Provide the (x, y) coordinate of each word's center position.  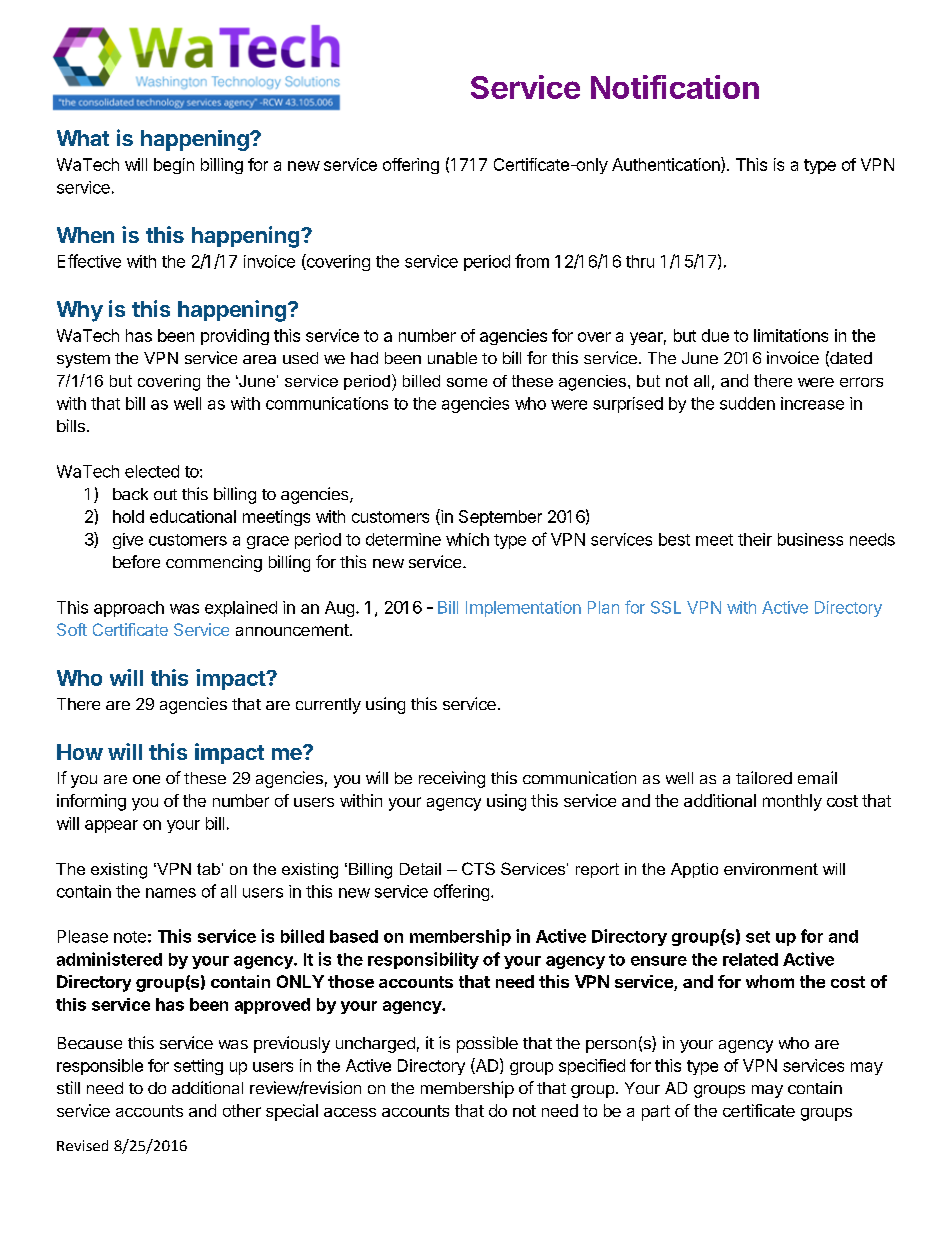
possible (487, 1044)
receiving (452, 779)
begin (174, 166)
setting (198, 1067)
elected (152, 471)
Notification (675, 87)
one (146, 779)
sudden (747, 403)
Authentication (667, 165)
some (467, 382)
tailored (764, 777)
